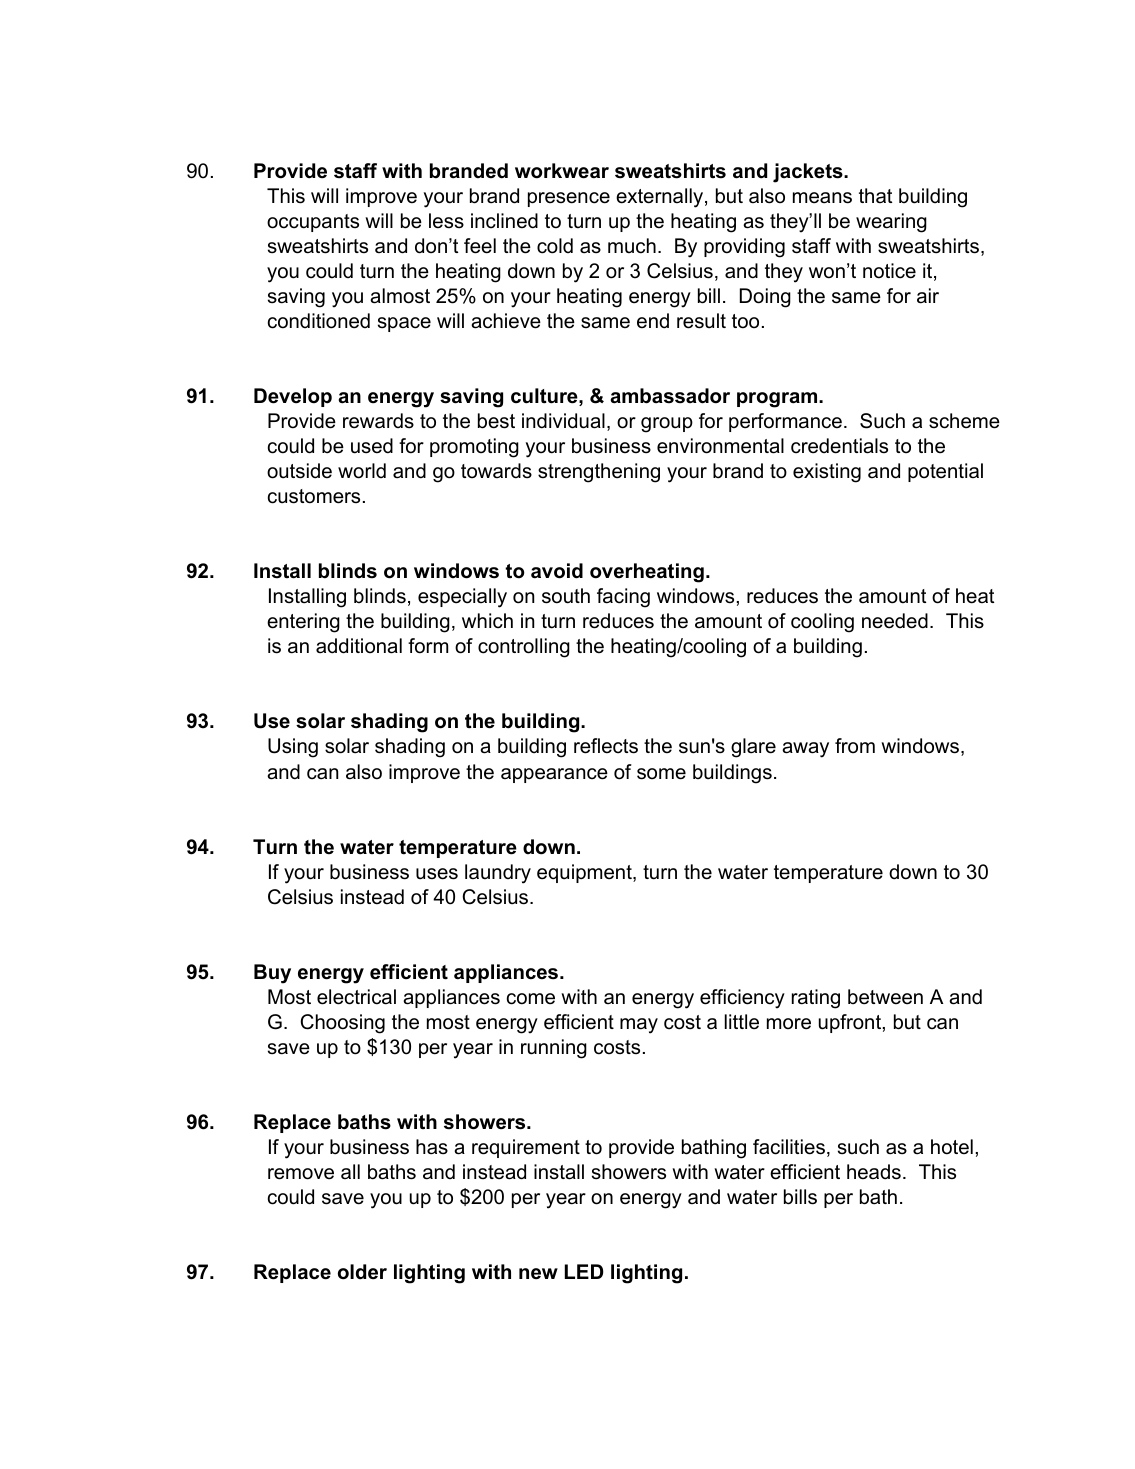 The image size is (1135, 1469). Describe the element at coordinates (362, 1272) in the document. I see `older` at that location.
